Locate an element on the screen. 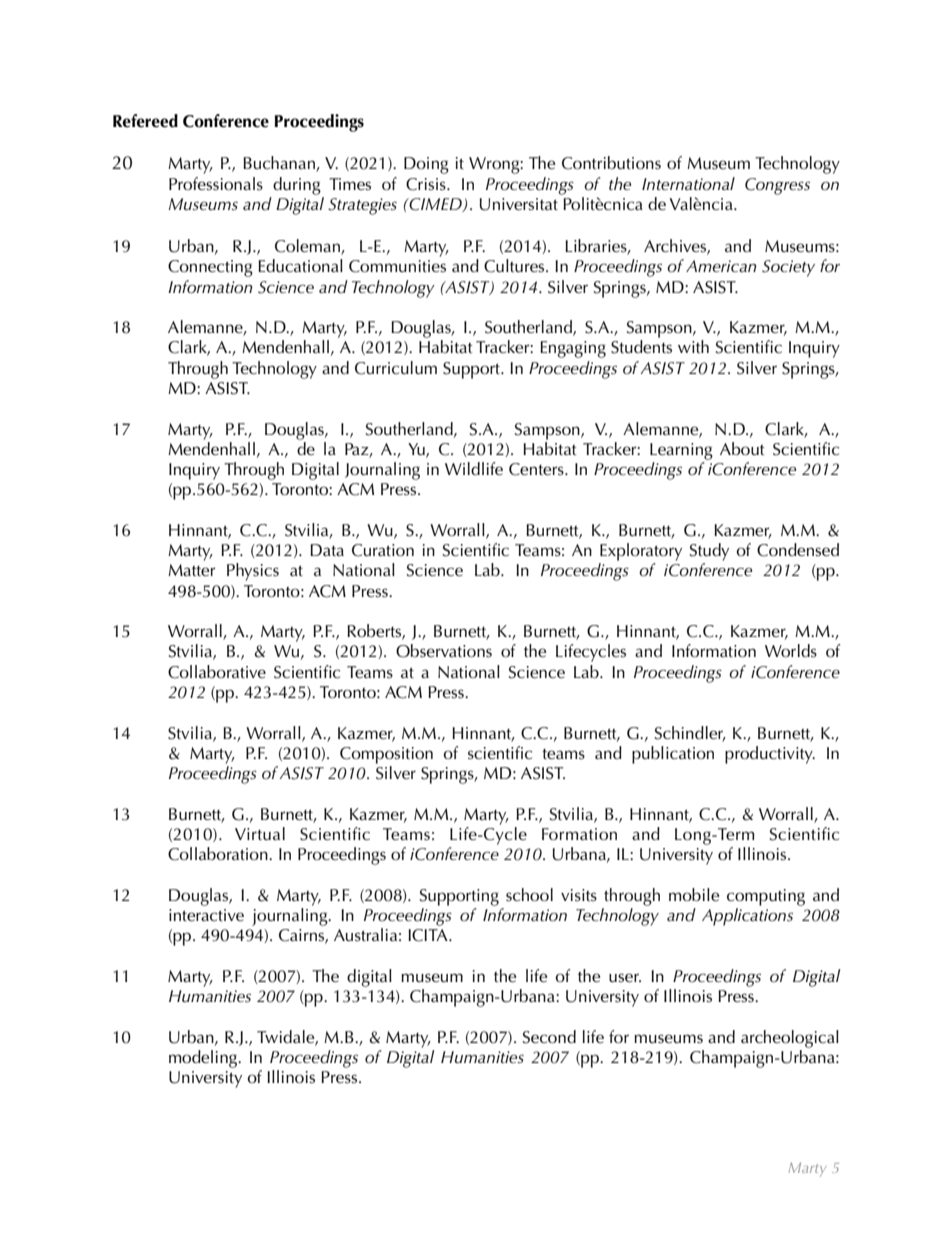  Second is located at coordinates (549, 1037).
